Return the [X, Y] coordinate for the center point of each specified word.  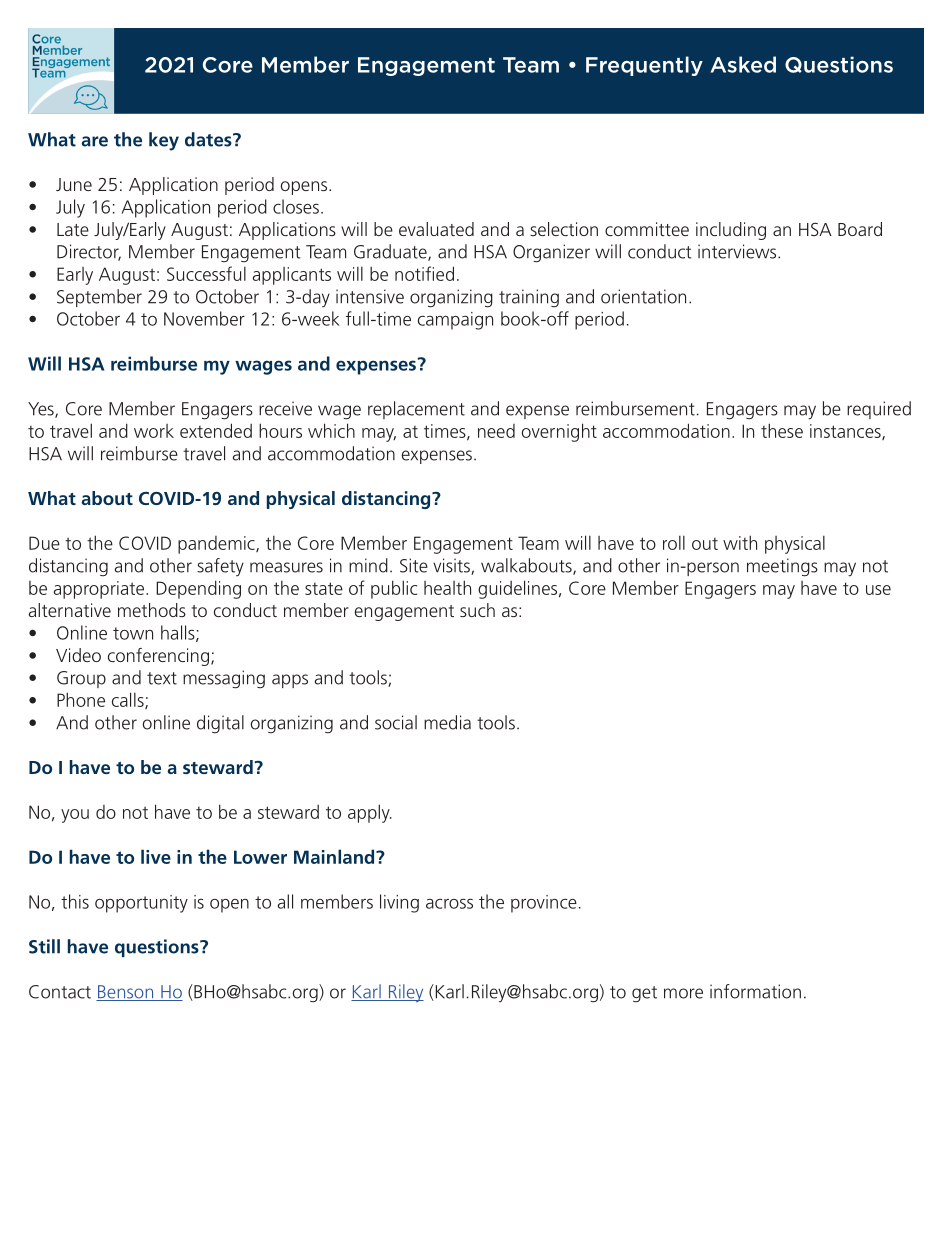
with [740, 542]
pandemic [217, 545]
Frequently [644, 66]
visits [452, 566]
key [164, 141]
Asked [743, 64]
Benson [126, 993]
